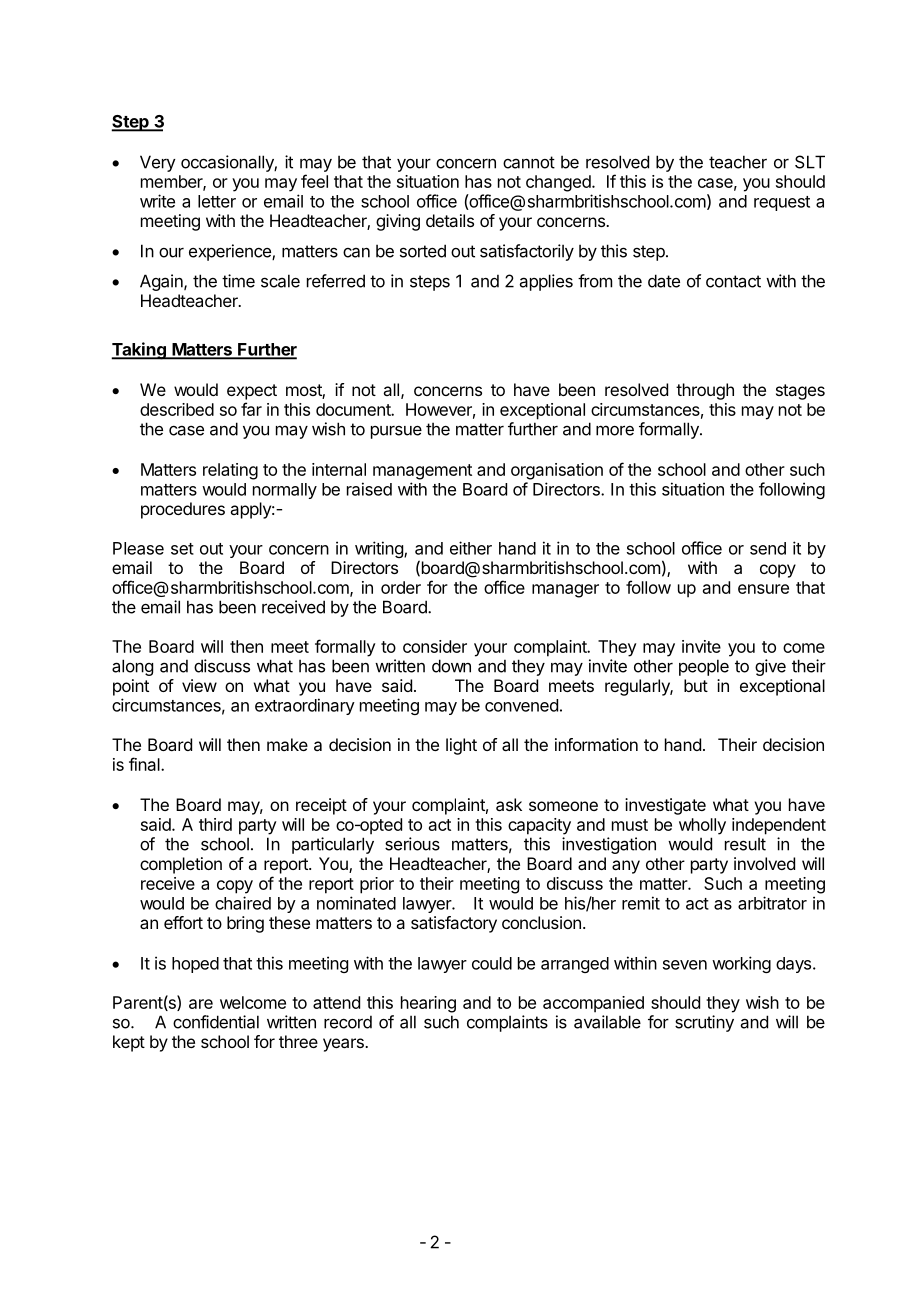  Describe the element at coordinates (216, 1022) in the document. I see `confidential` at that location.
